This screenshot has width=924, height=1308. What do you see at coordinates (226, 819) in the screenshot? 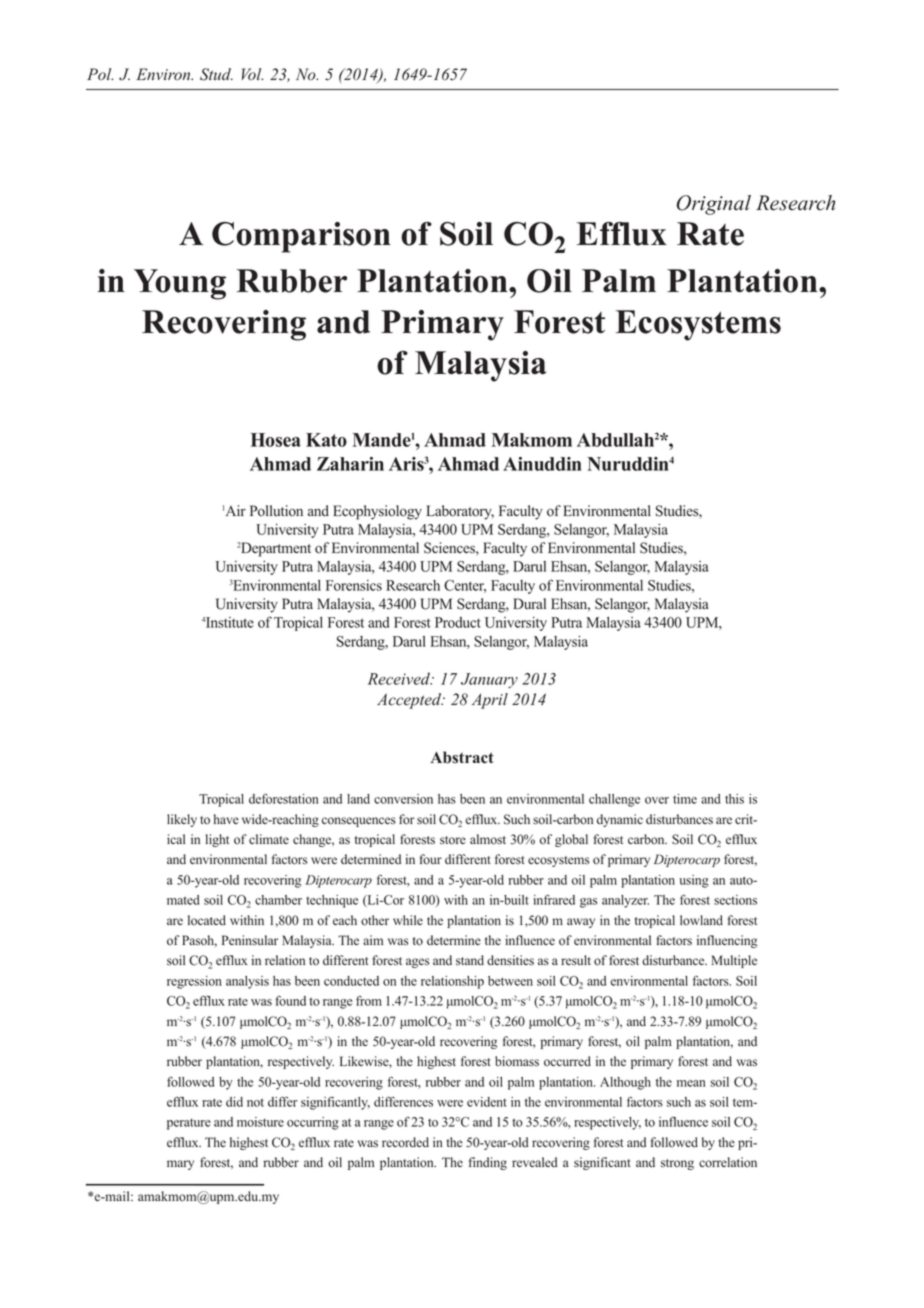
I see `have` at bounding box center [226, 819].
